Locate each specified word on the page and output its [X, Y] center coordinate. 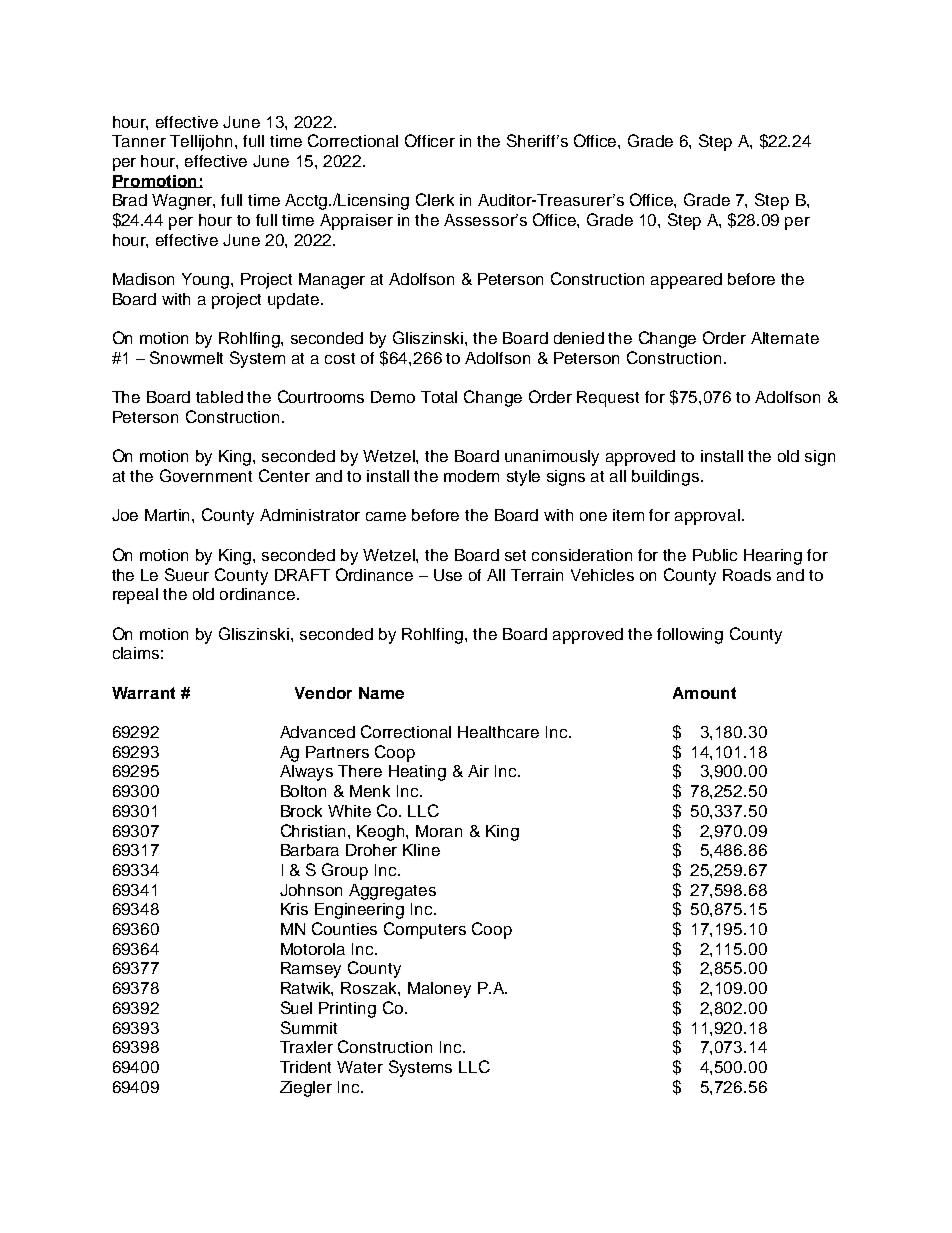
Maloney [439, 990]
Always [306, 773]
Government [206, 475]
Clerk [435, 199]
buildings [667, 478]
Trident [305, 1067]
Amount [704, 693]
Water [360, 1067]
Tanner [139, 141]
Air [478, 771]
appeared [686, 281]
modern [471, 476]
